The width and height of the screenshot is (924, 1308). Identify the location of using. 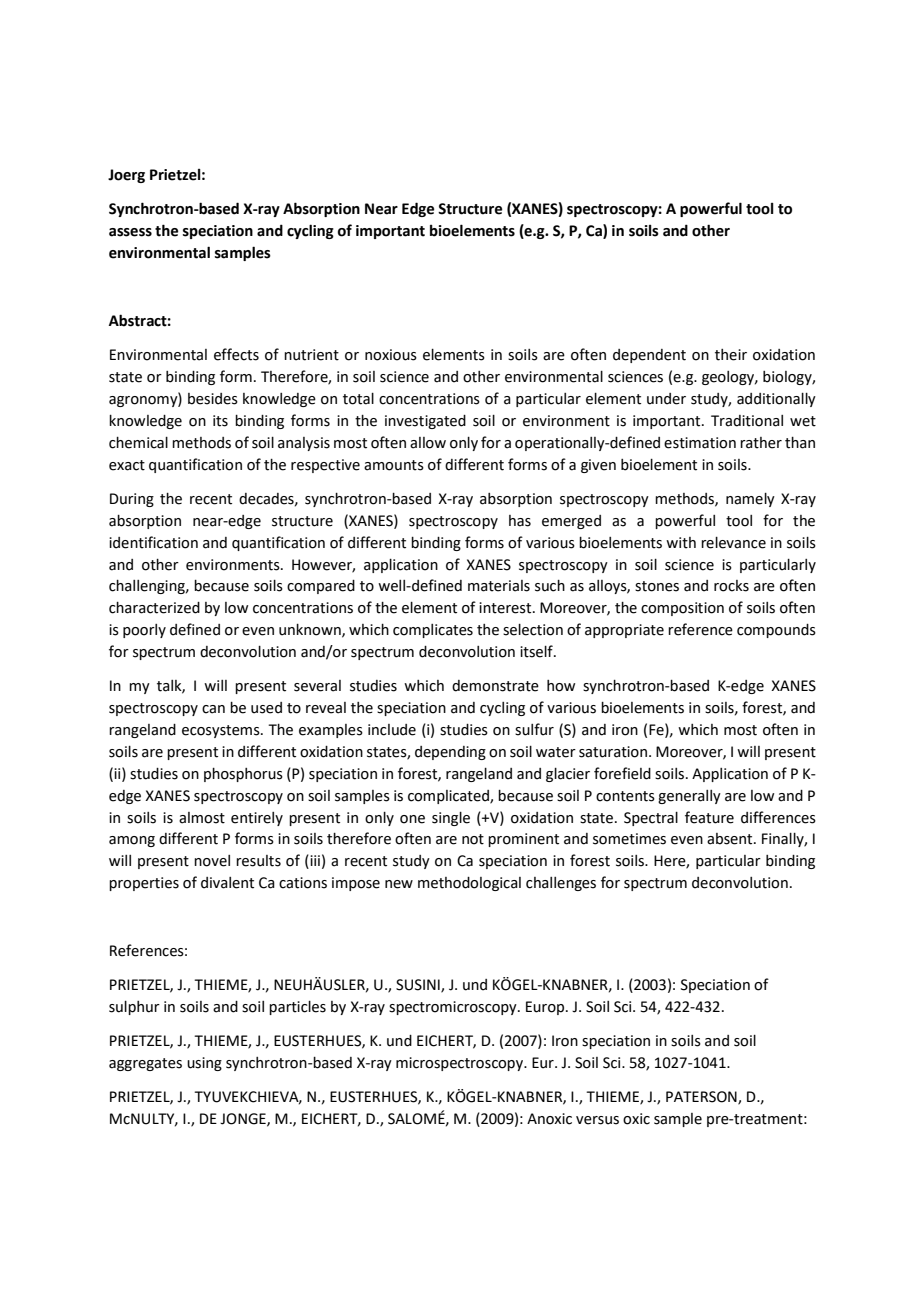
(204, 1064).
